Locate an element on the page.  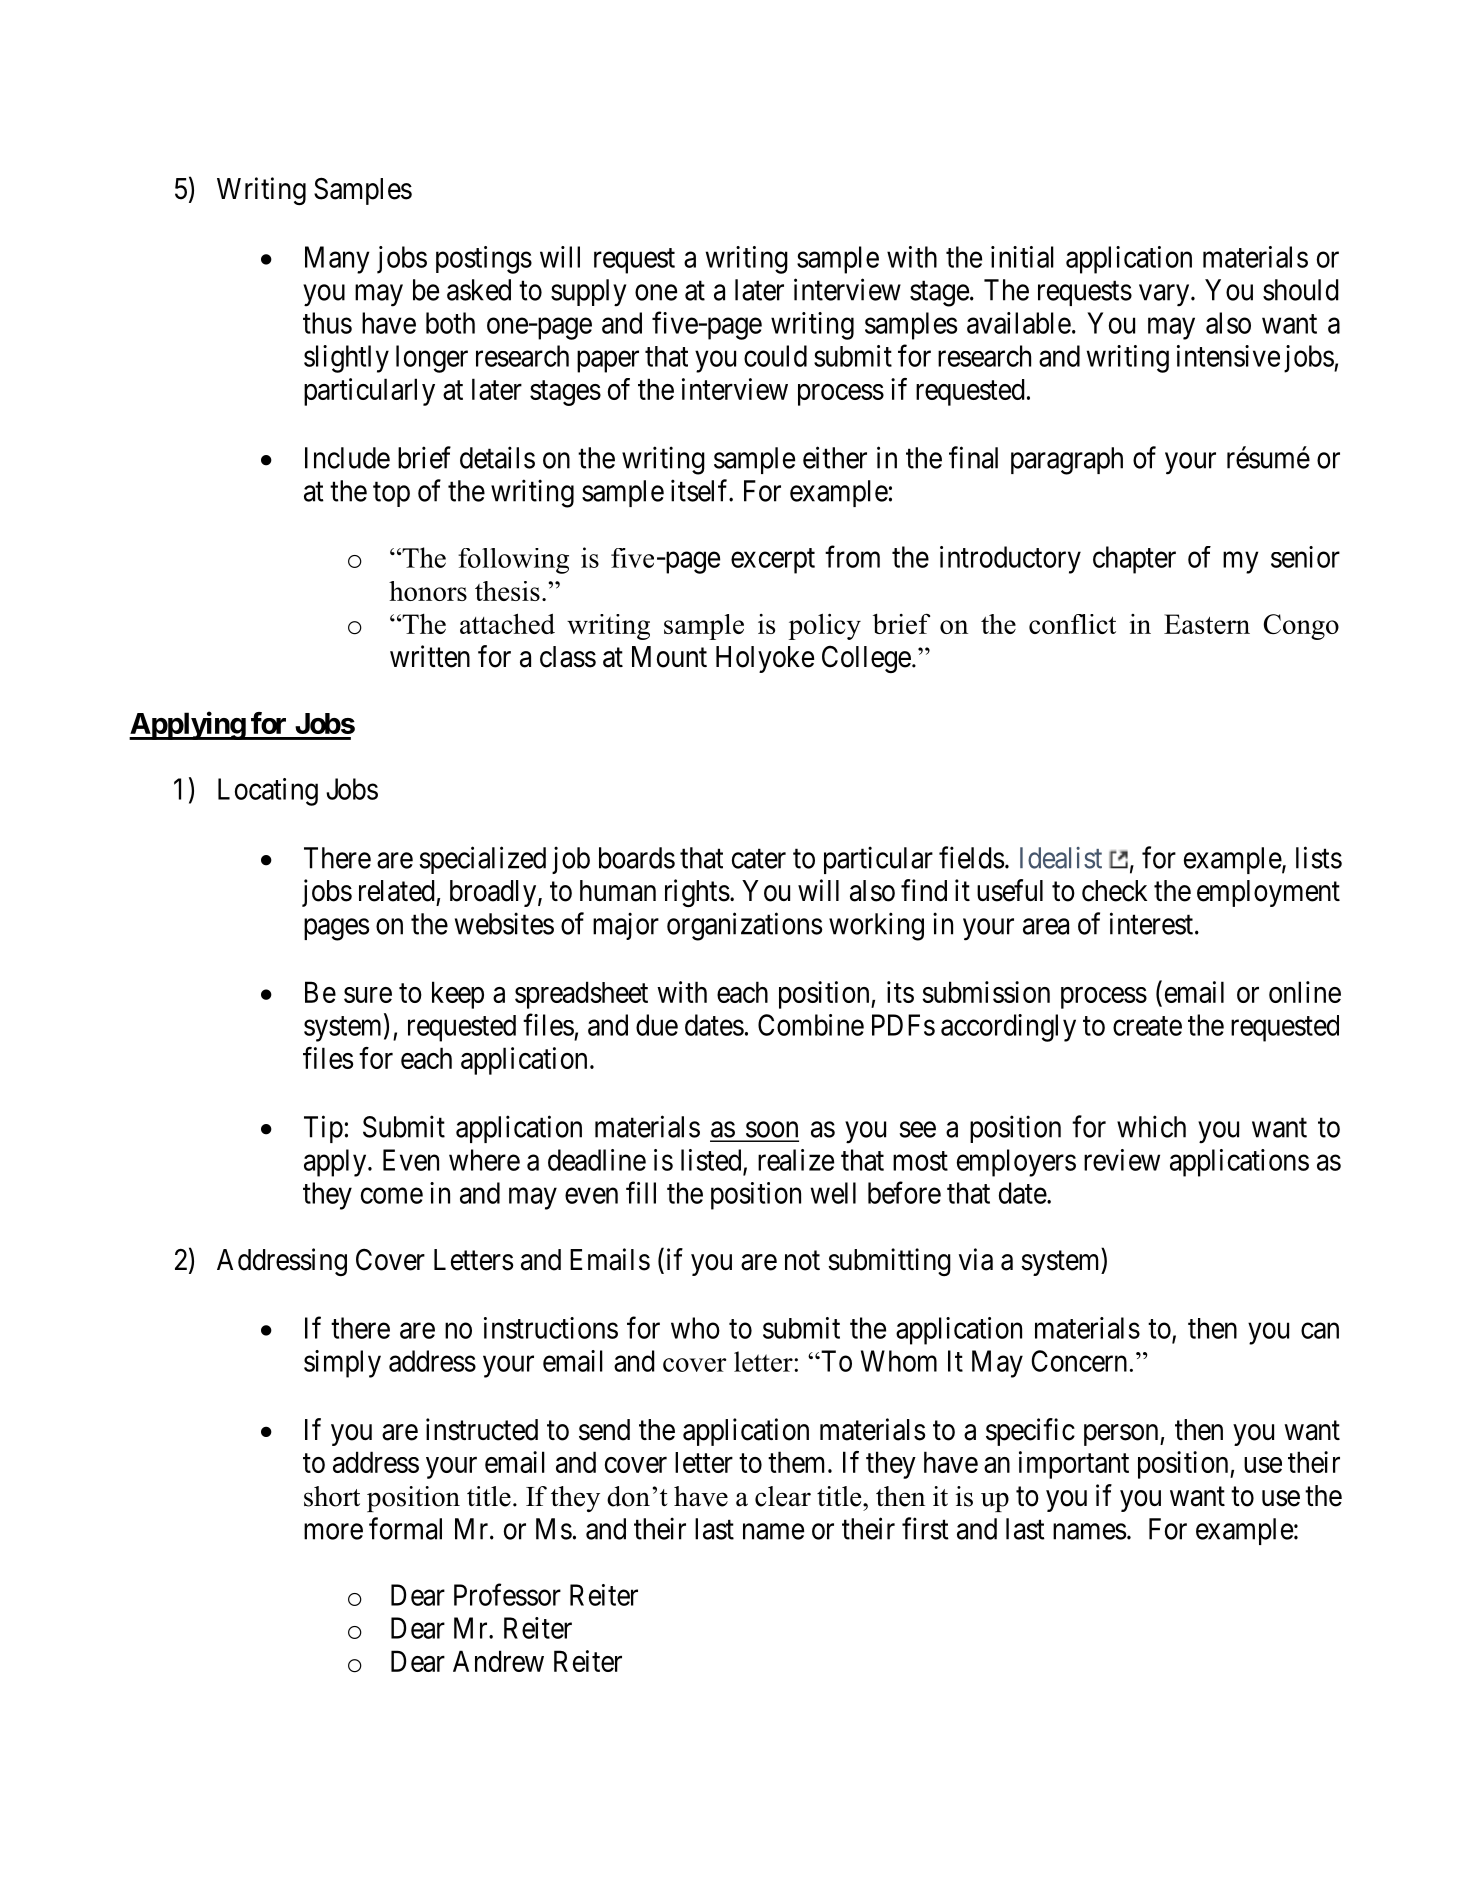
Professor is located at coordinates (507, 1594).
